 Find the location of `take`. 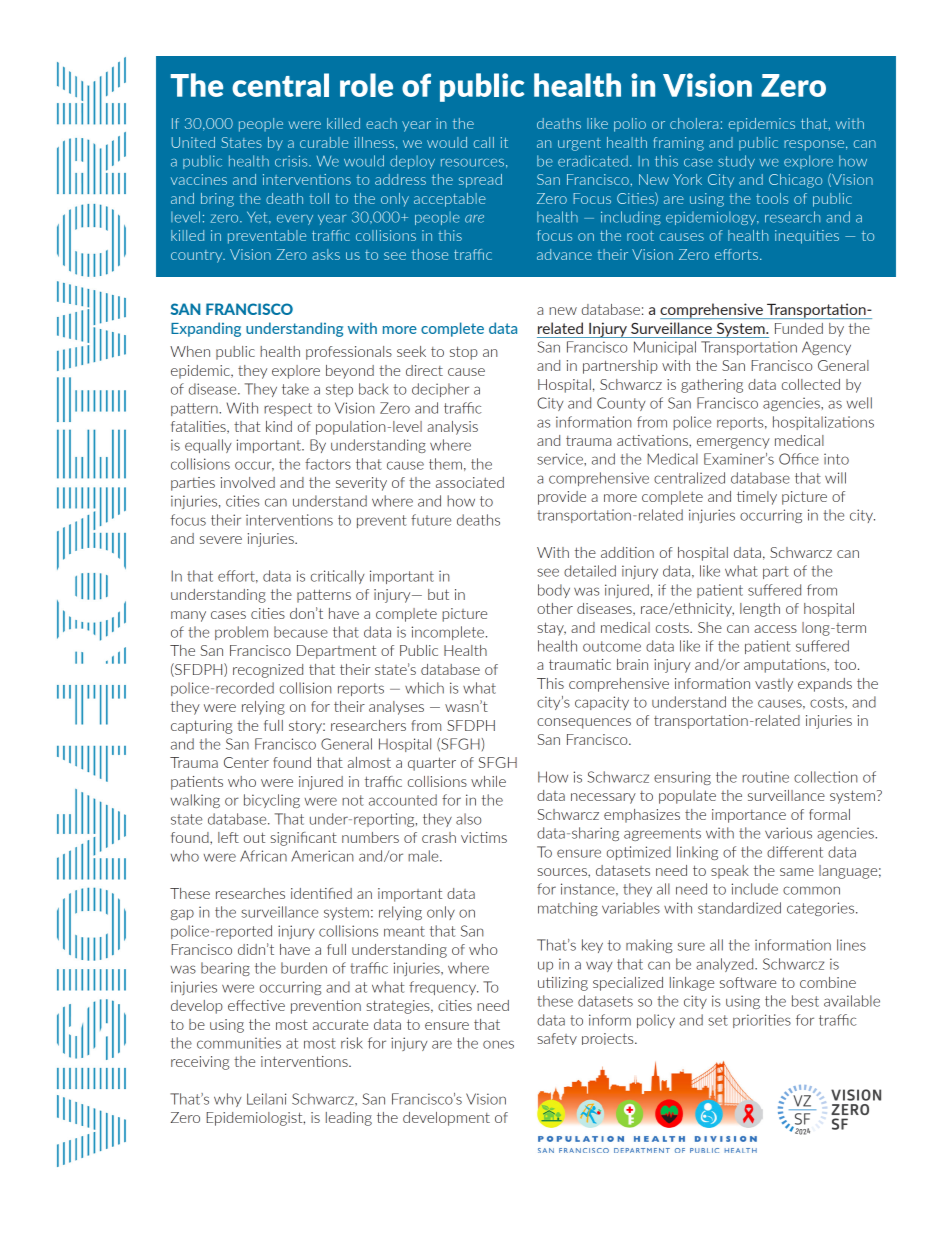

take is located at coordinates (295, 389).
